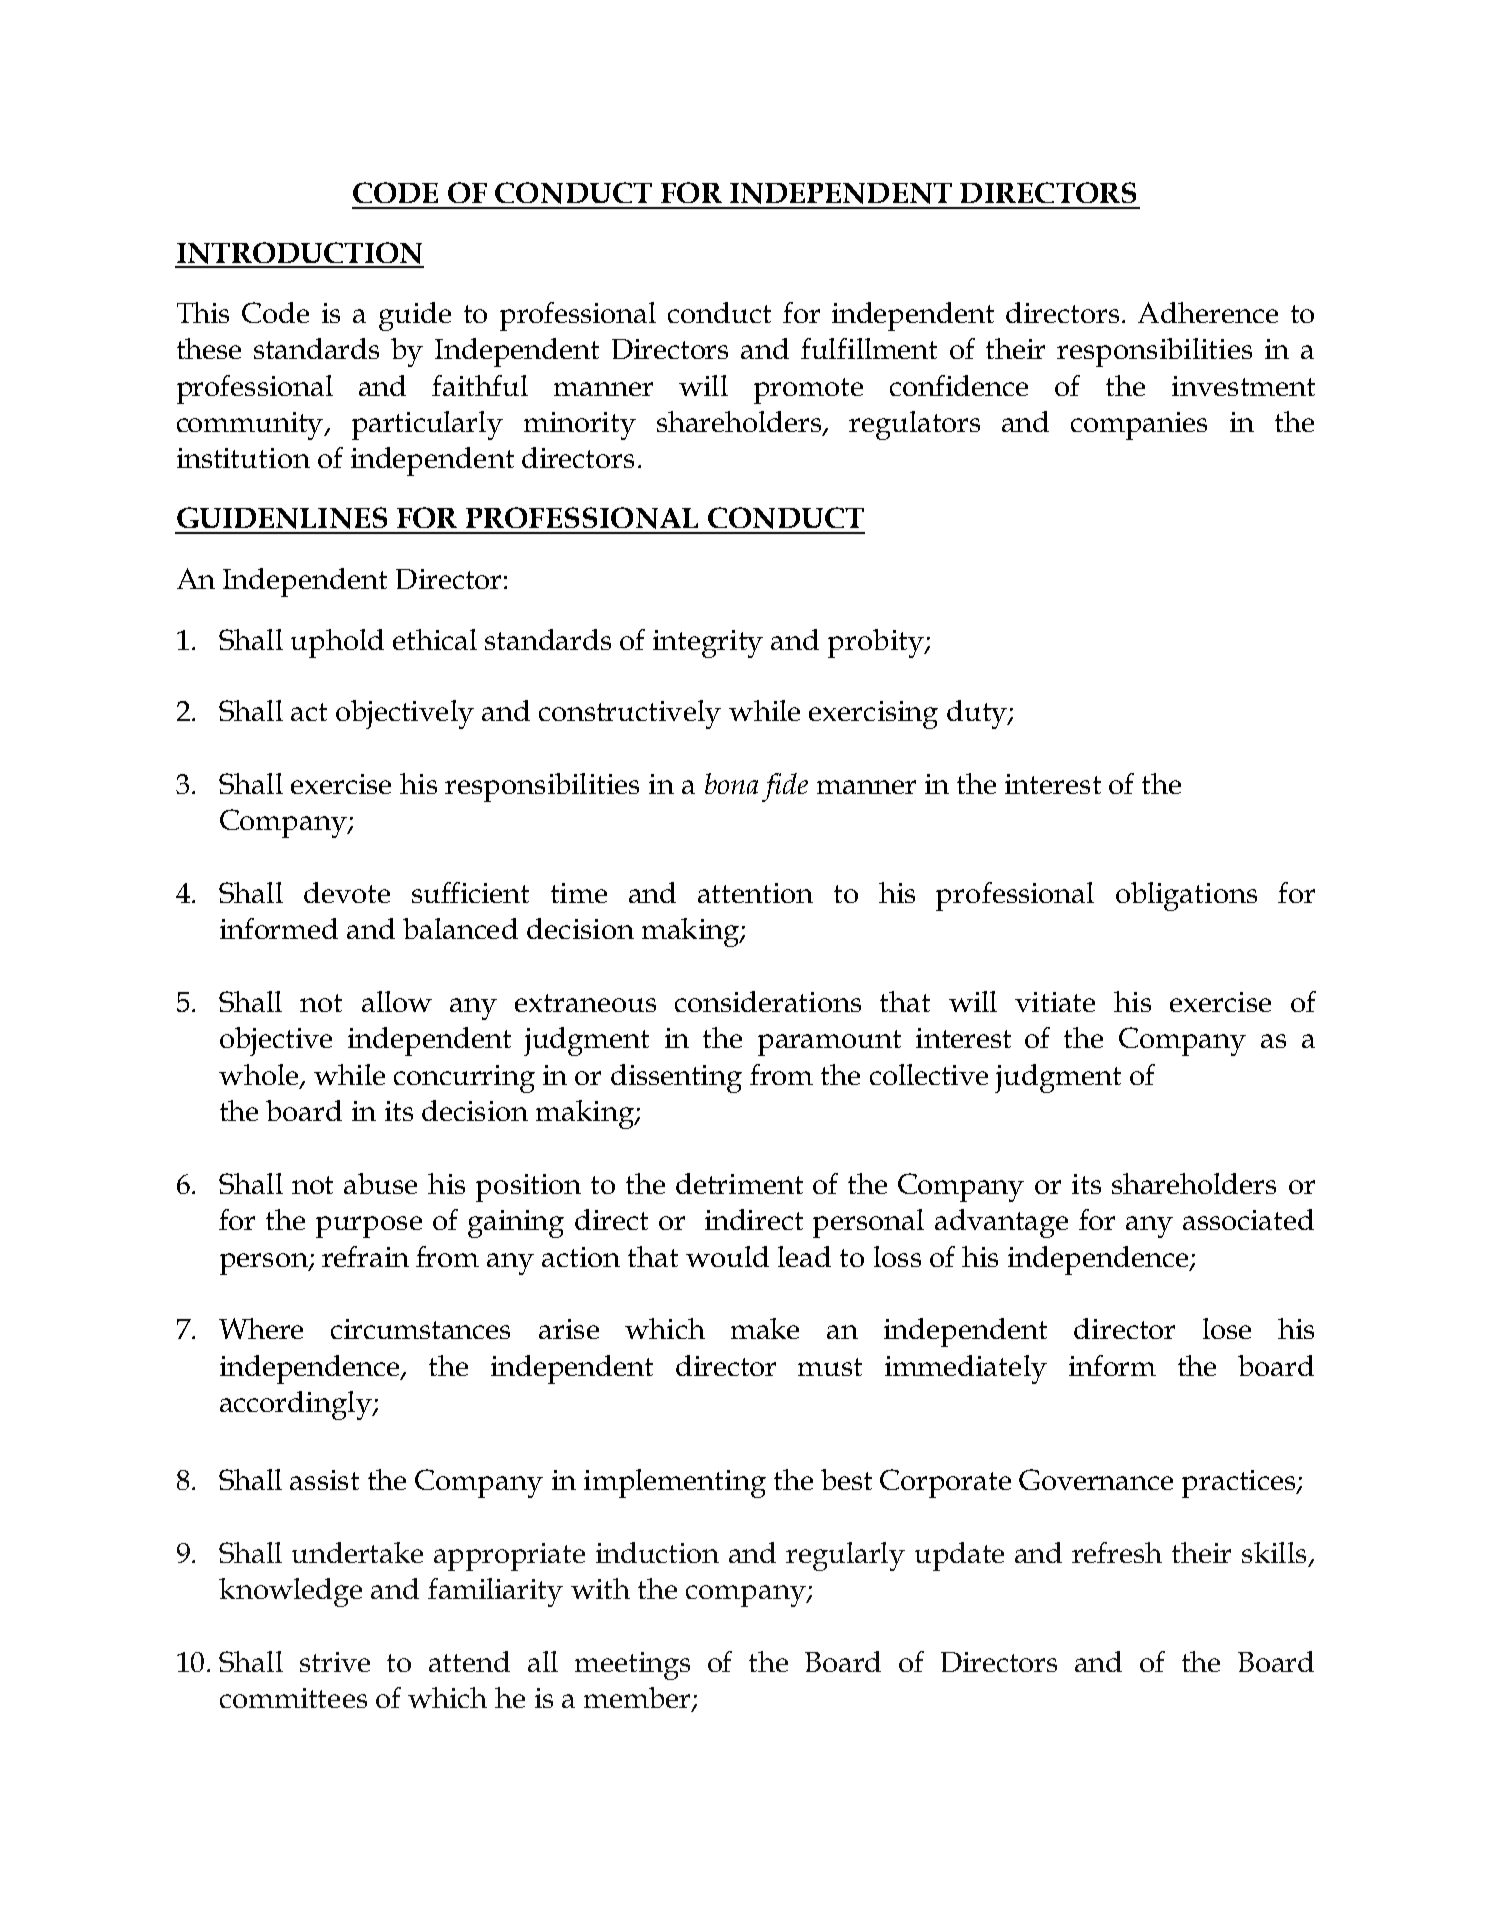  I want to click on make, so click(765, 1328).
